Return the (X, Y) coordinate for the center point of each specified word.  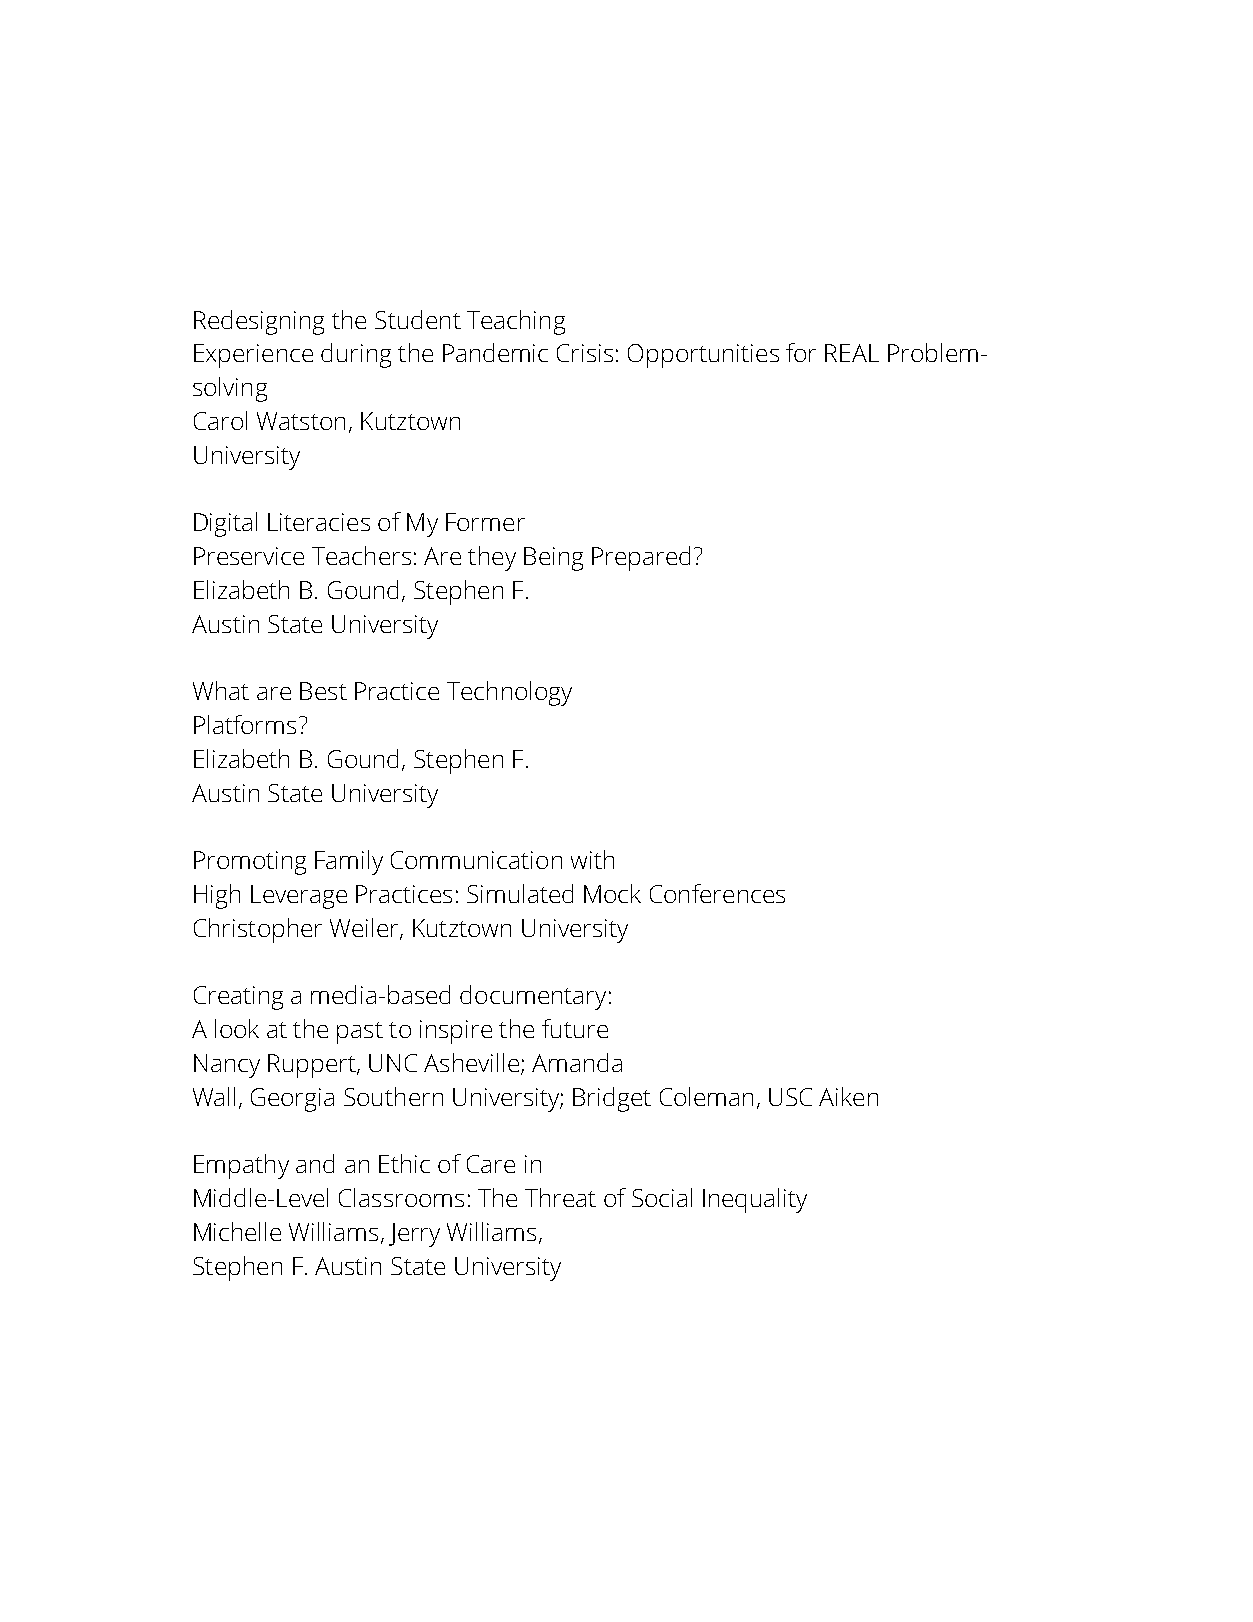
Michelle (237, 1231)
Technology (509, 693)
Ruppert (313, 1066)
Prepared (641, 558)
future (575, 1028)
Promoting (250, 863)
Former (485, 522)
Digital (225, 524)
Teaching (516, 322)
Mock (612, 893)
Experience (253, 356)
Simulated (520, 893)
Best (323, 691)
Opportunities (703, 356)
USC (790, 1097)
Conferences (717, 893)
